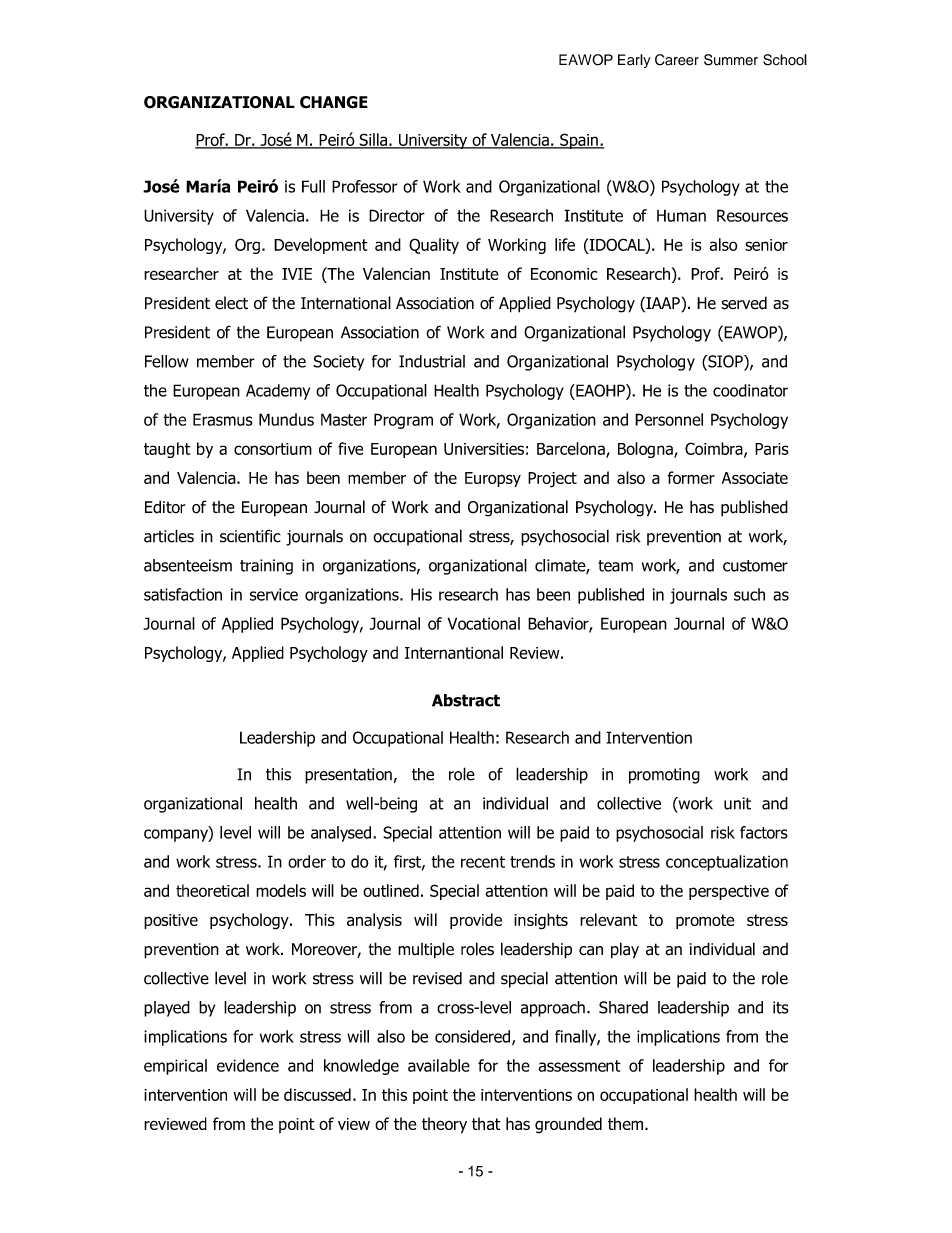  Describe the element at coordinates (744, 303) in the document. I see `served` at that location.
